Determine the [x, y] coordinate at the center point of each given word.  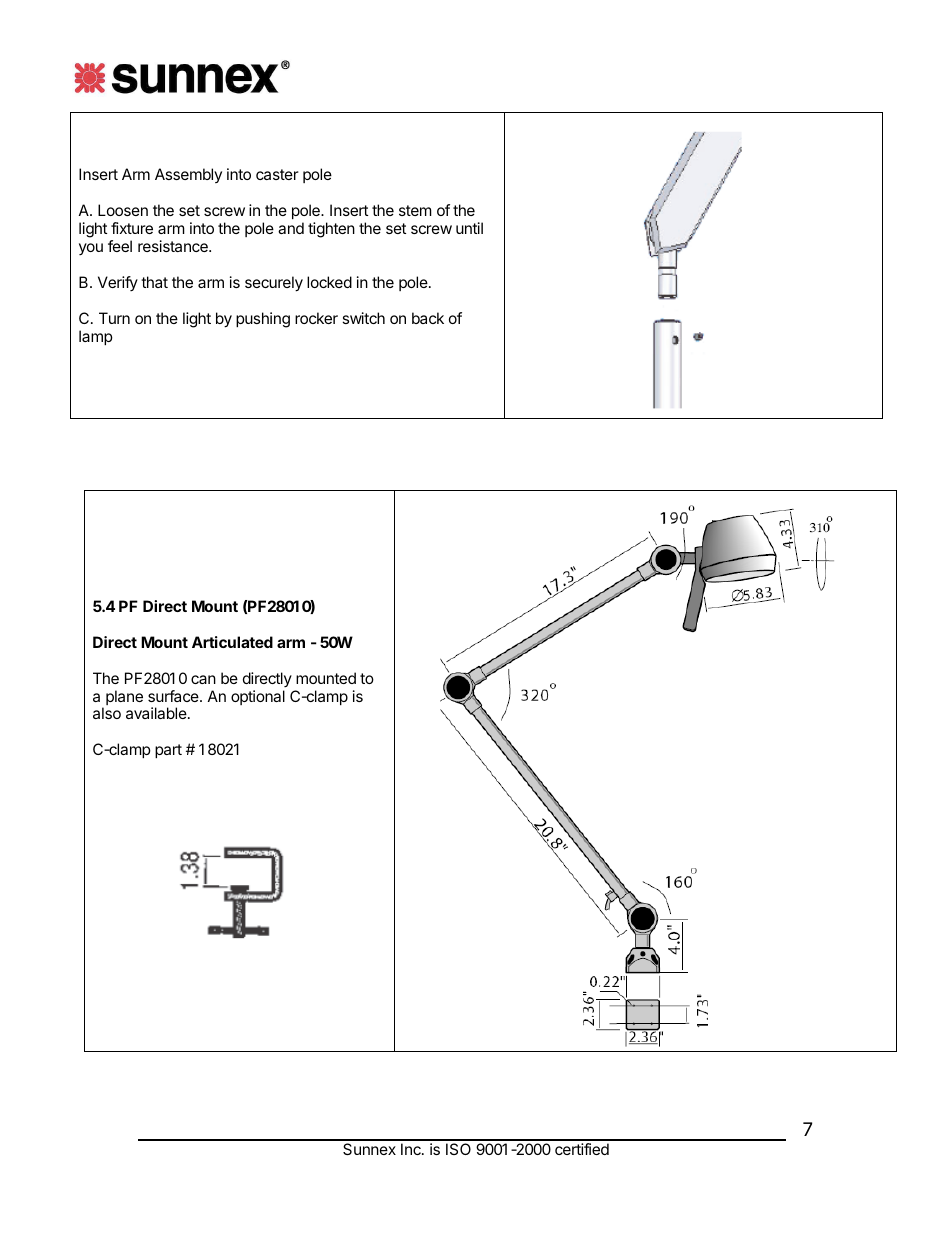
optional [258, 697]
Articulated [232, 642]
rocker [316, 318]
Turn [114, 318]
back [428, 318]
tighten [331, 230]
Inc [412, 1149]
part [168, 751]
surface [174, 696]
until [469, 228]
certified [582, 1149]
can [203, 679]
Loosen [123, 210]
